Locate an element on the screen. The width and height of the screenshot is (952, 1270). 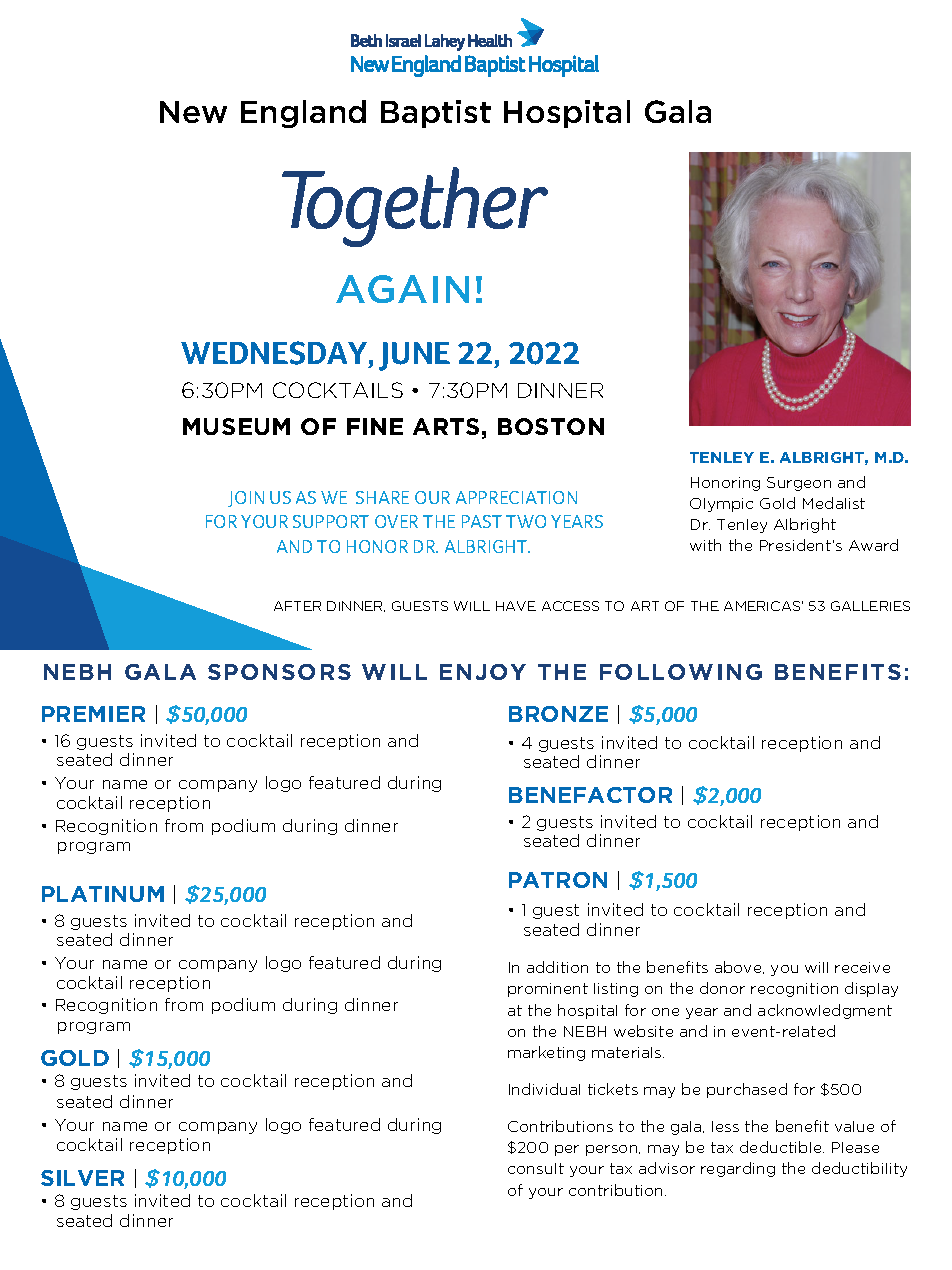
ENJOY is located at coordinates (483, 672).
